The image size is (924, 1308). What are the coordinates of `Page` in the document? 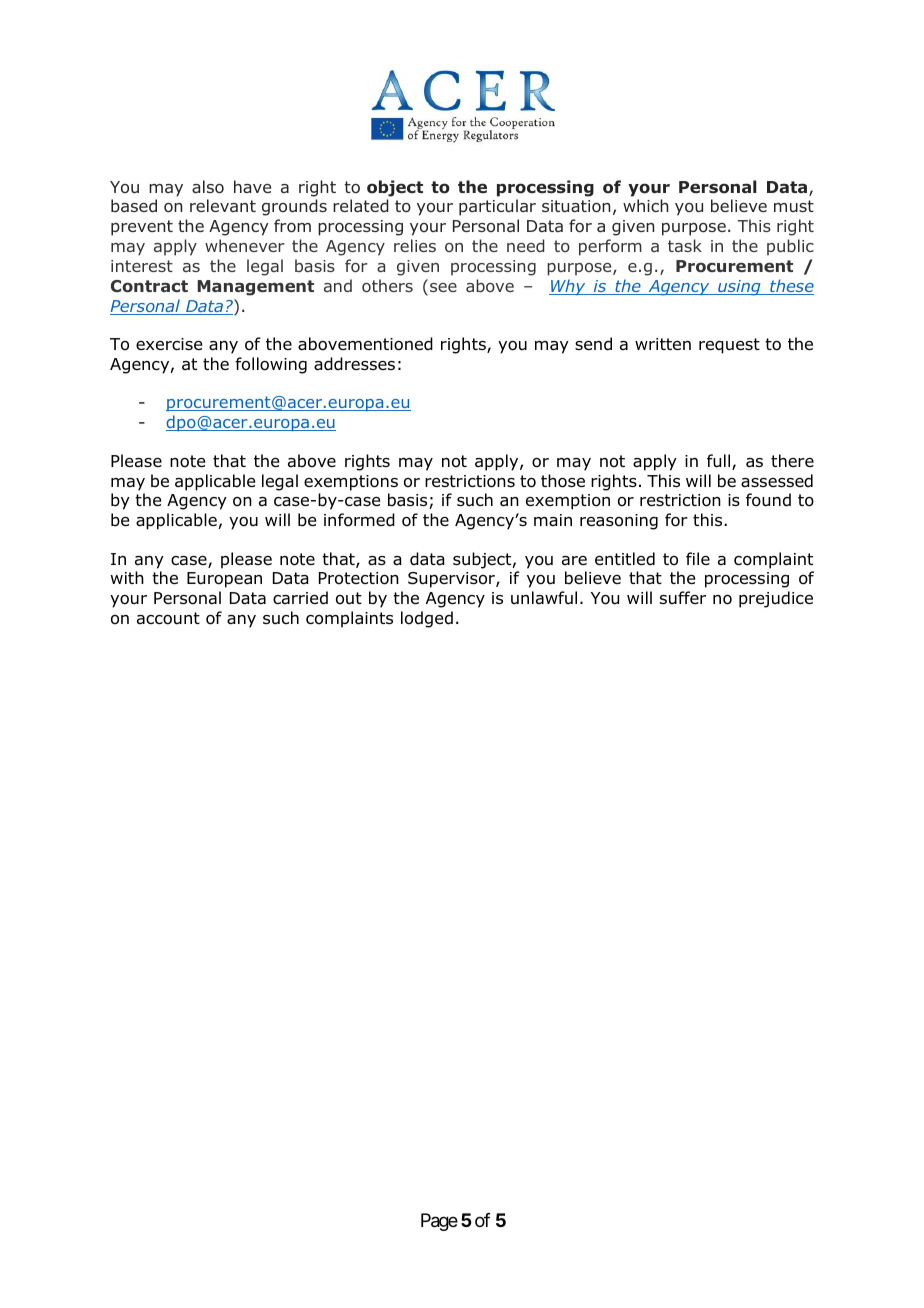 It's located at (439, 1222).
